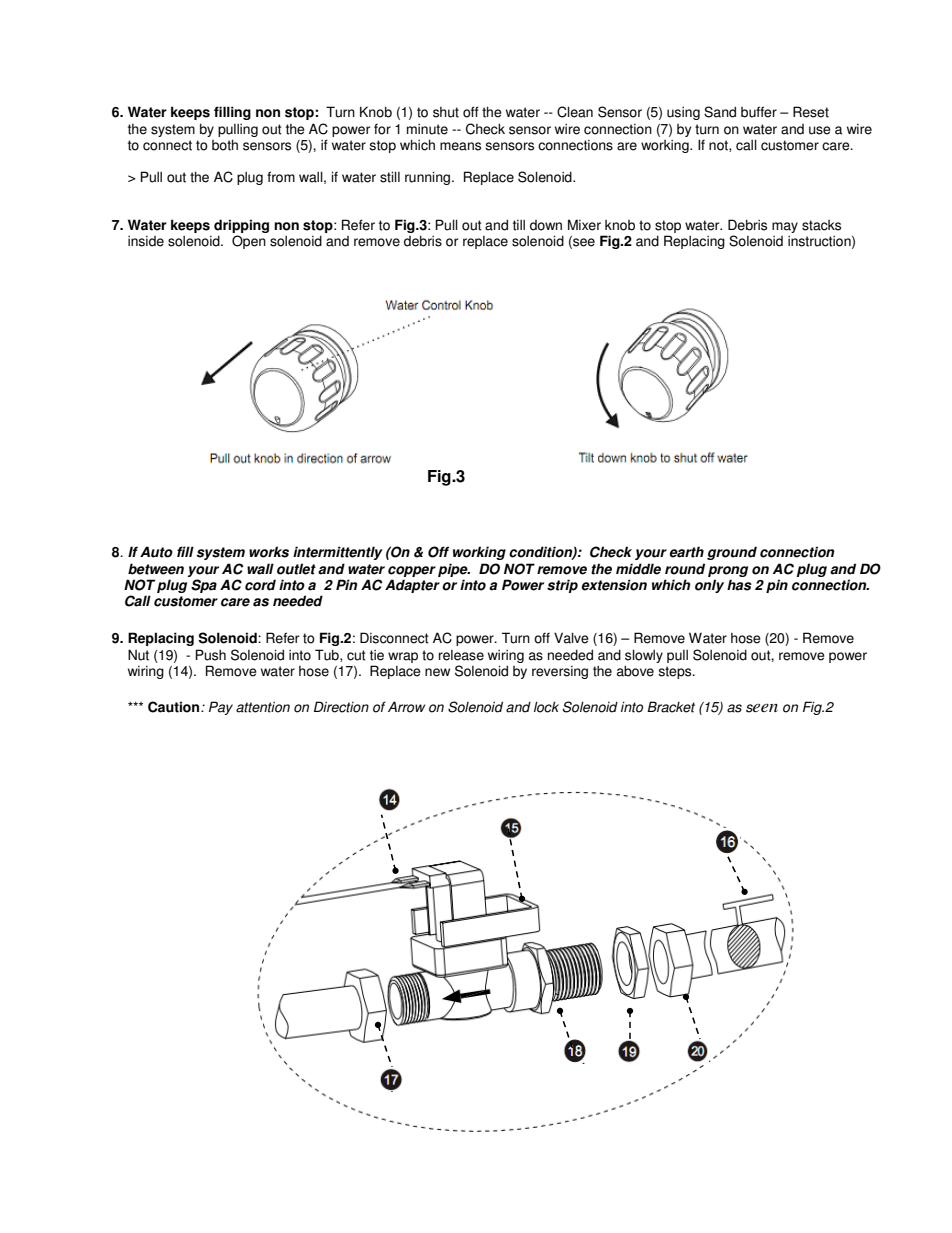 The image size is (952, 1233). What do you see at coordinates (338, 553) in the document?
I see `intermittently` at bounding box center [338, 553].
